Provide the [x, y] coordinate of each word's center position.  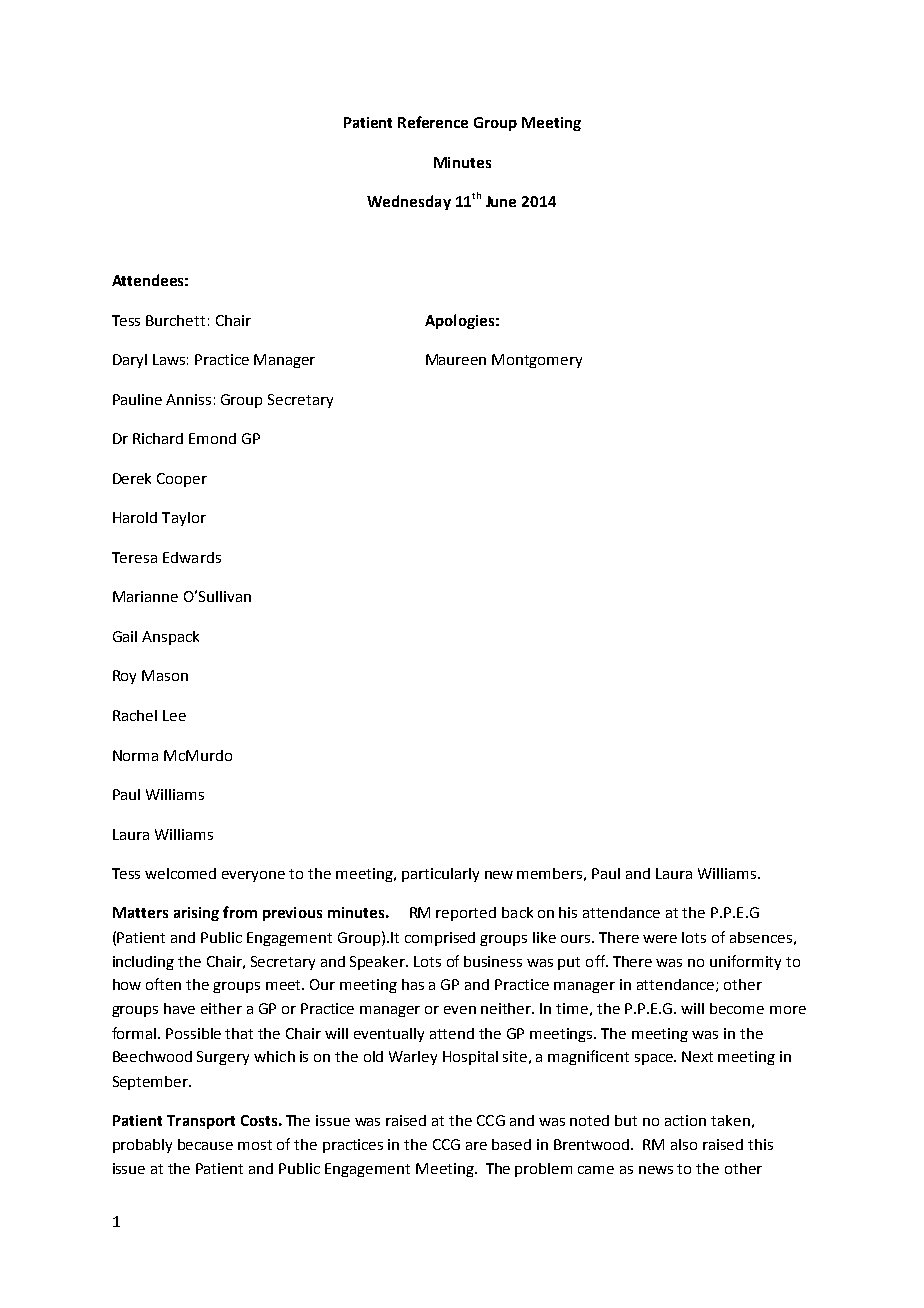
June [501, 201]
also [684, 1144]
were [660, 939]
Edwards [192, 557]
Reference [433, 122]
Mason [165, 675]
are [476, 1146]
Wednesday [409, 202]
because [205, 1144]
